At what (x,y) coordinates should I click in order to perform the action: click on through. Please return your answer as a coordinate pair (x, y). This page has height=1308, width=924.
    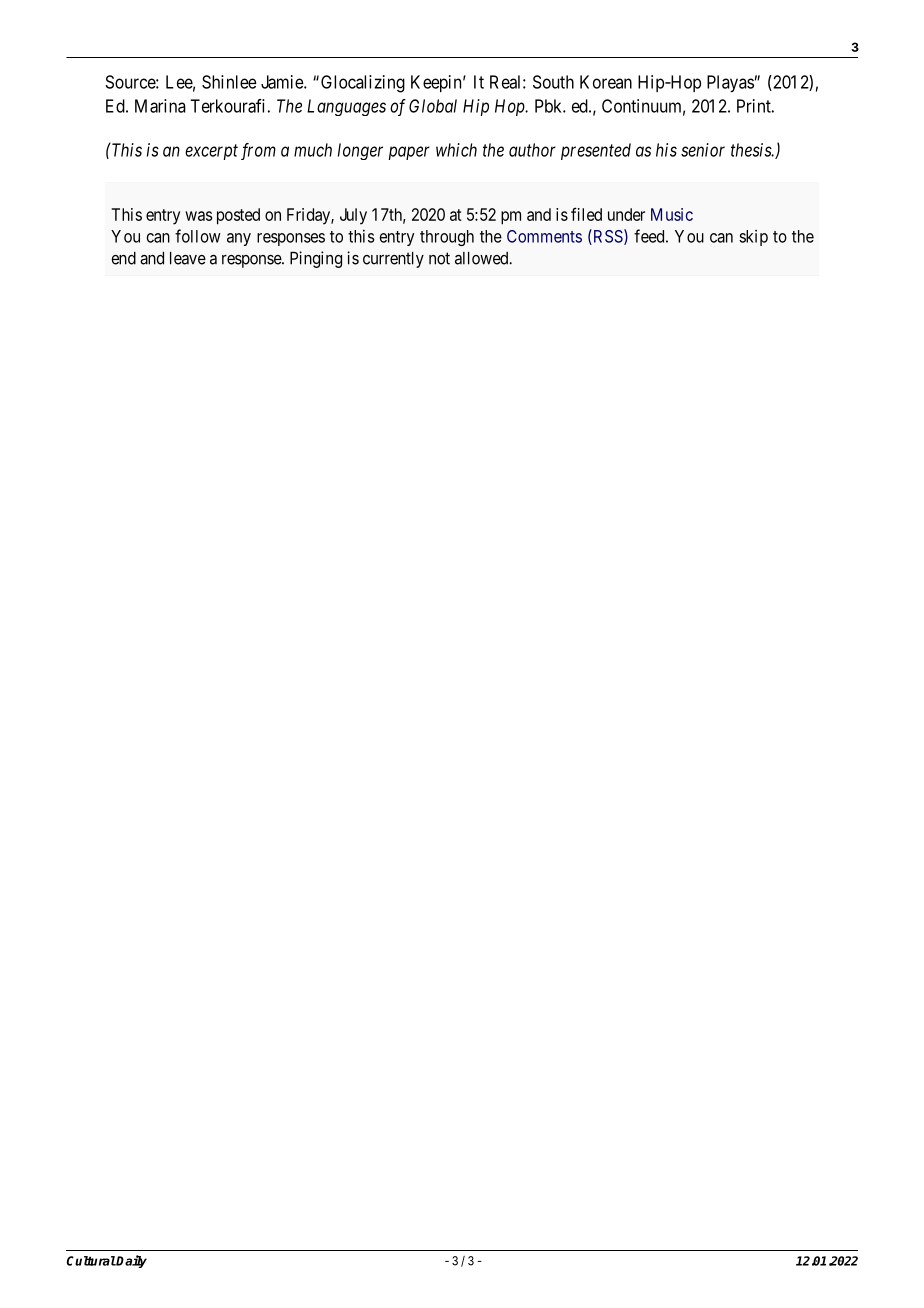
    Looking at the image, I should click on (447, 238).
